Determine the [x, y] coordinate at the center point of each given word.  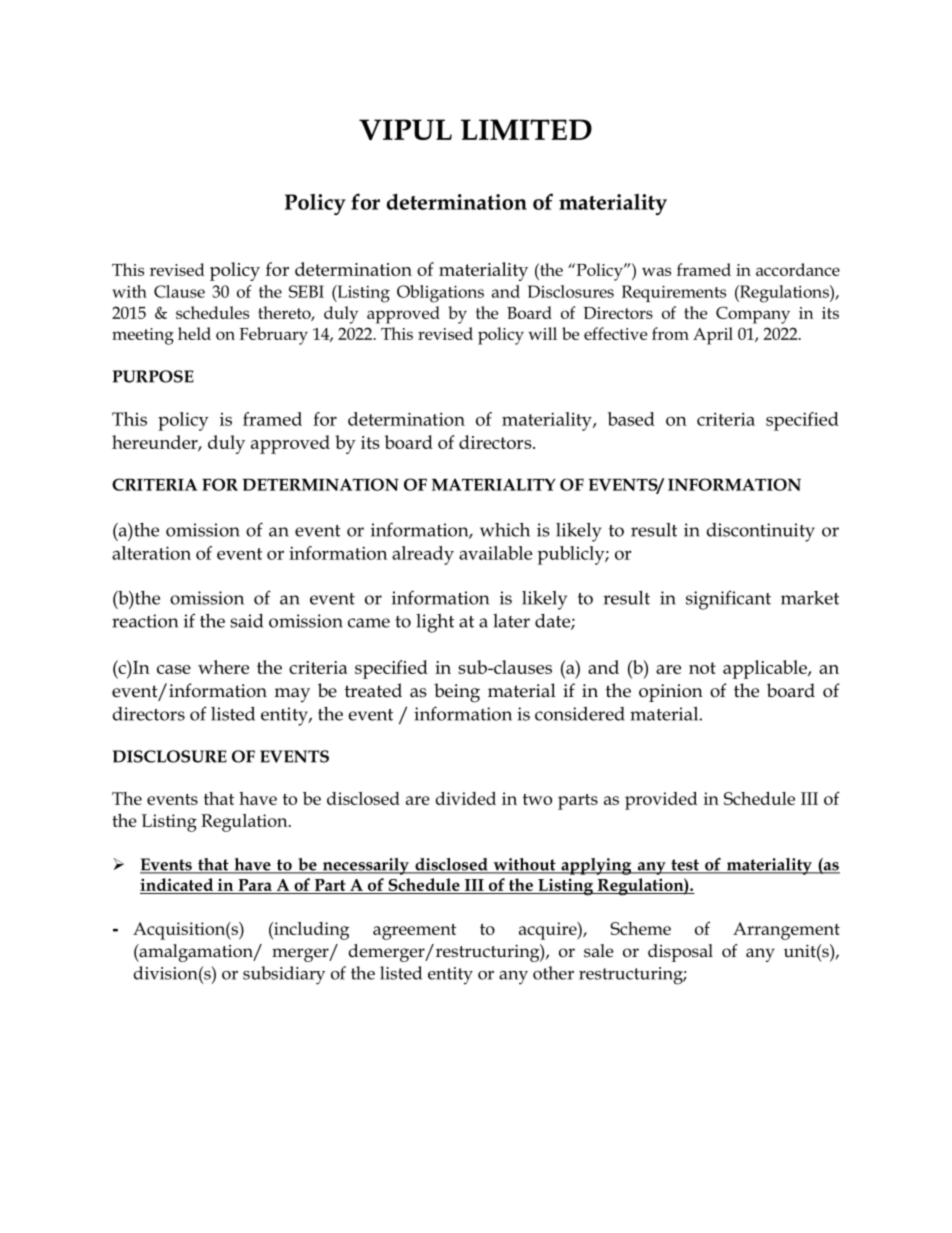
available [495, 553]
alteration [151, 553]
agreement [414, 932]
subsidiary [284, 975]
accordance [798, 269]
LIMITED [526, 129]
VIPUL [405, 129]
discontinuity [761, 532]
